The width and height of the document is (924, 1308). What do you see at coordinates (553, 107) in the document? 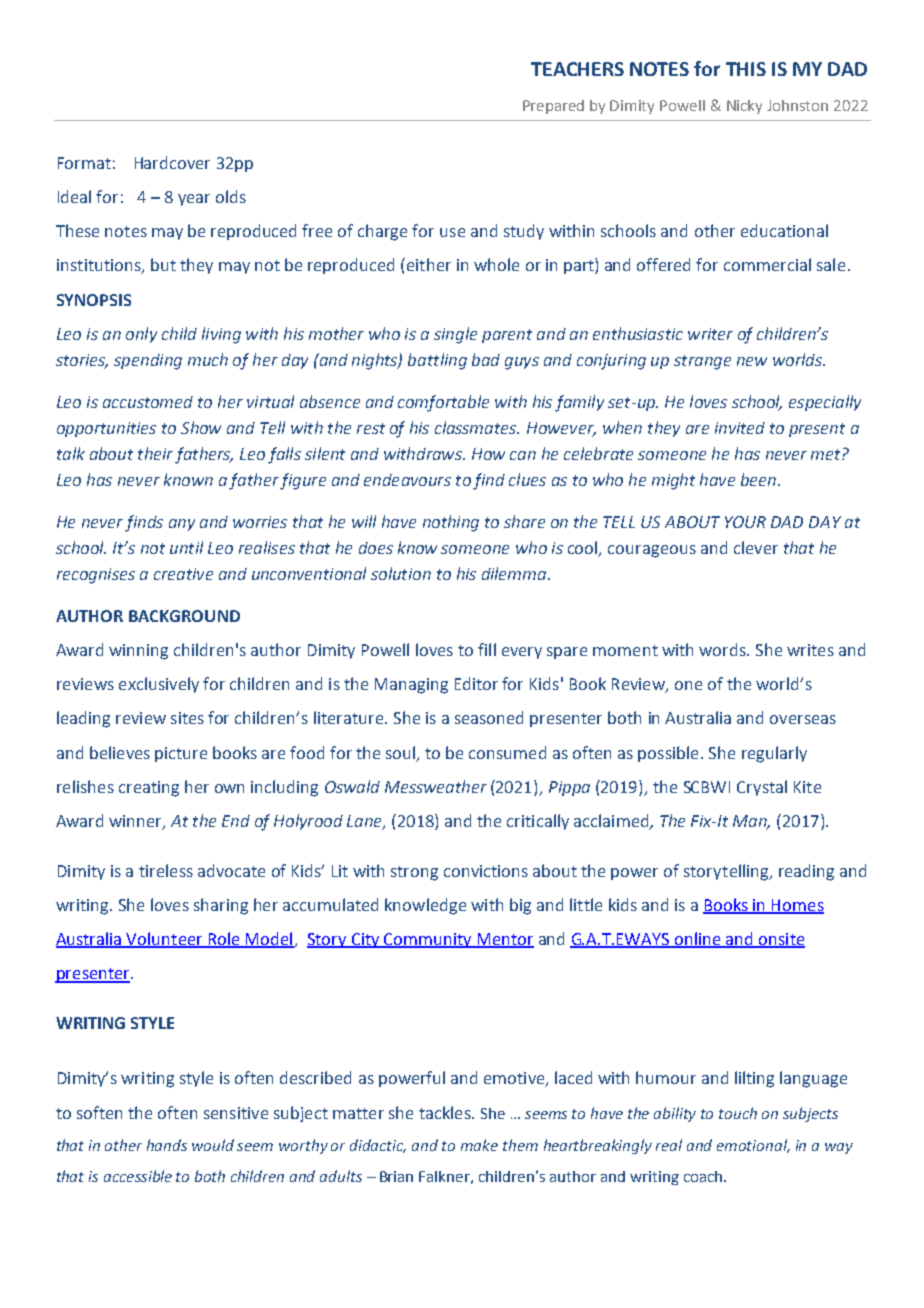
I see `Prepared` at bounding box center [553, 107].
